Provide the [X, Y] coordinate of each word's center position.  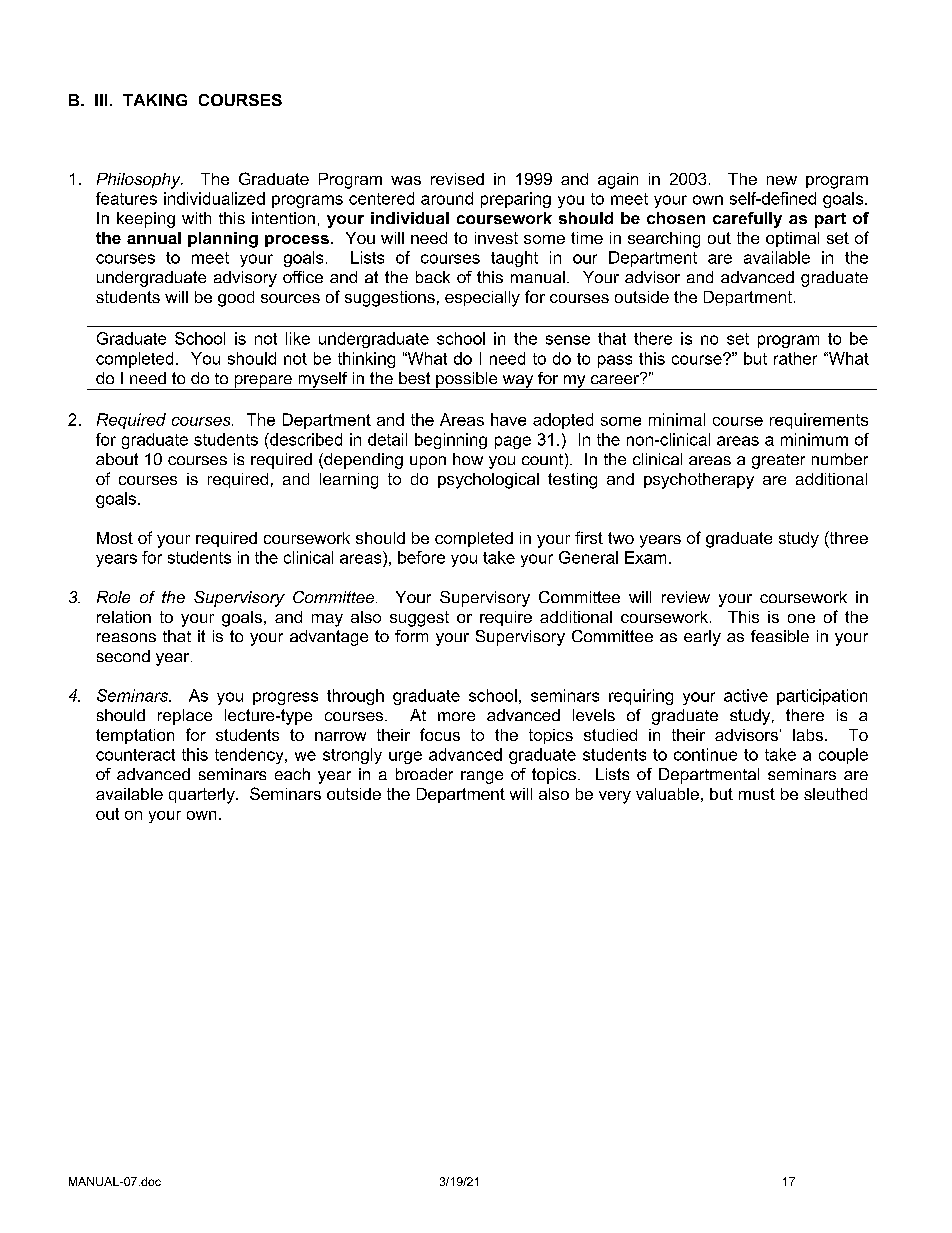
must [757, 794]
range [482, 777]
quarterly [203, 796]
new [782, 180]
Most [115, 538]
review [686, 597]
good [236, 299]
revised [457, 179]
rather [795, 358]
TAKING [155, 100]
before [421, 557]
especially [482, 299]
